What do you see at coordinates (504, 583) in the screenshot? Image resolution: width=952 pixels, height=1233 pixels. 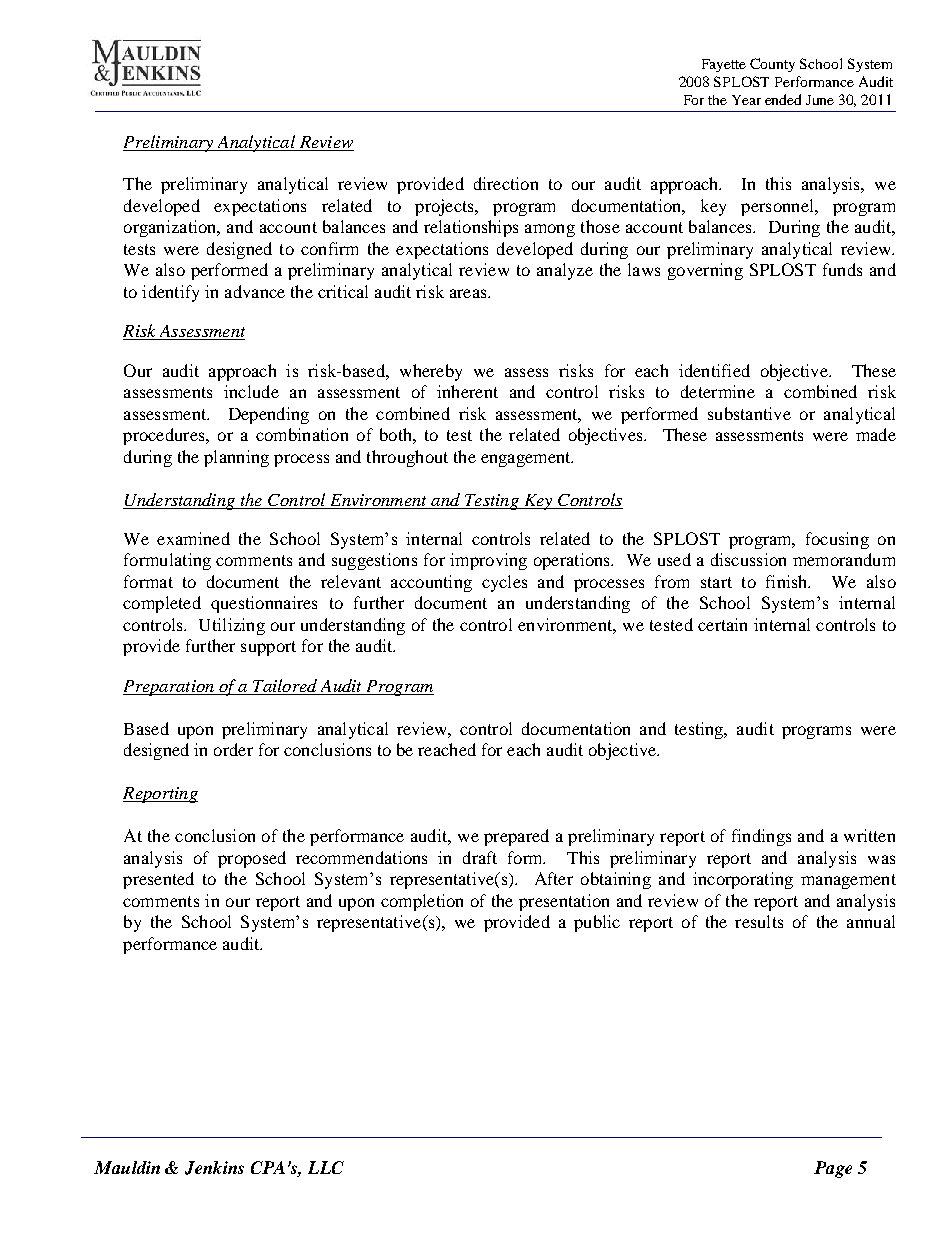 I see `cycles` at bounding box center [504, 583].
